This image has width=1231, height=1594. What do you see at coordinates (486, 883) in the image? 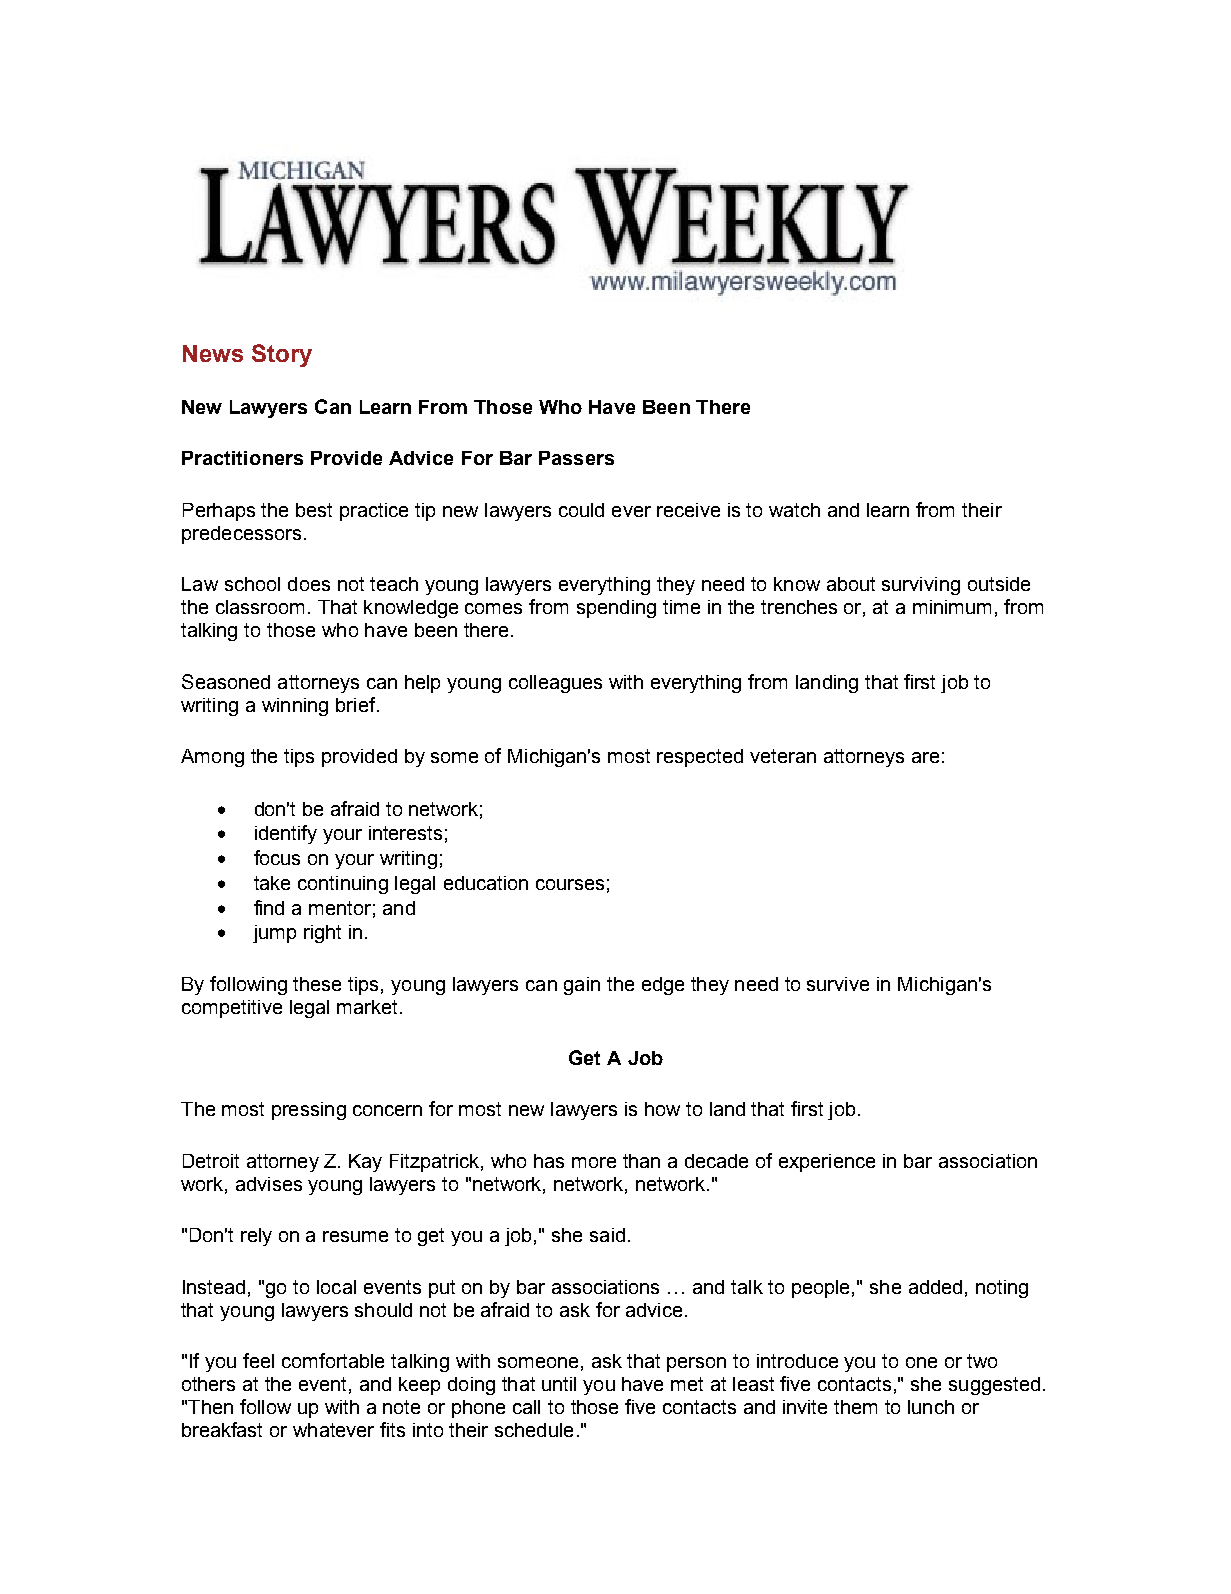
I see `education` at bounding box center [486, 883].
